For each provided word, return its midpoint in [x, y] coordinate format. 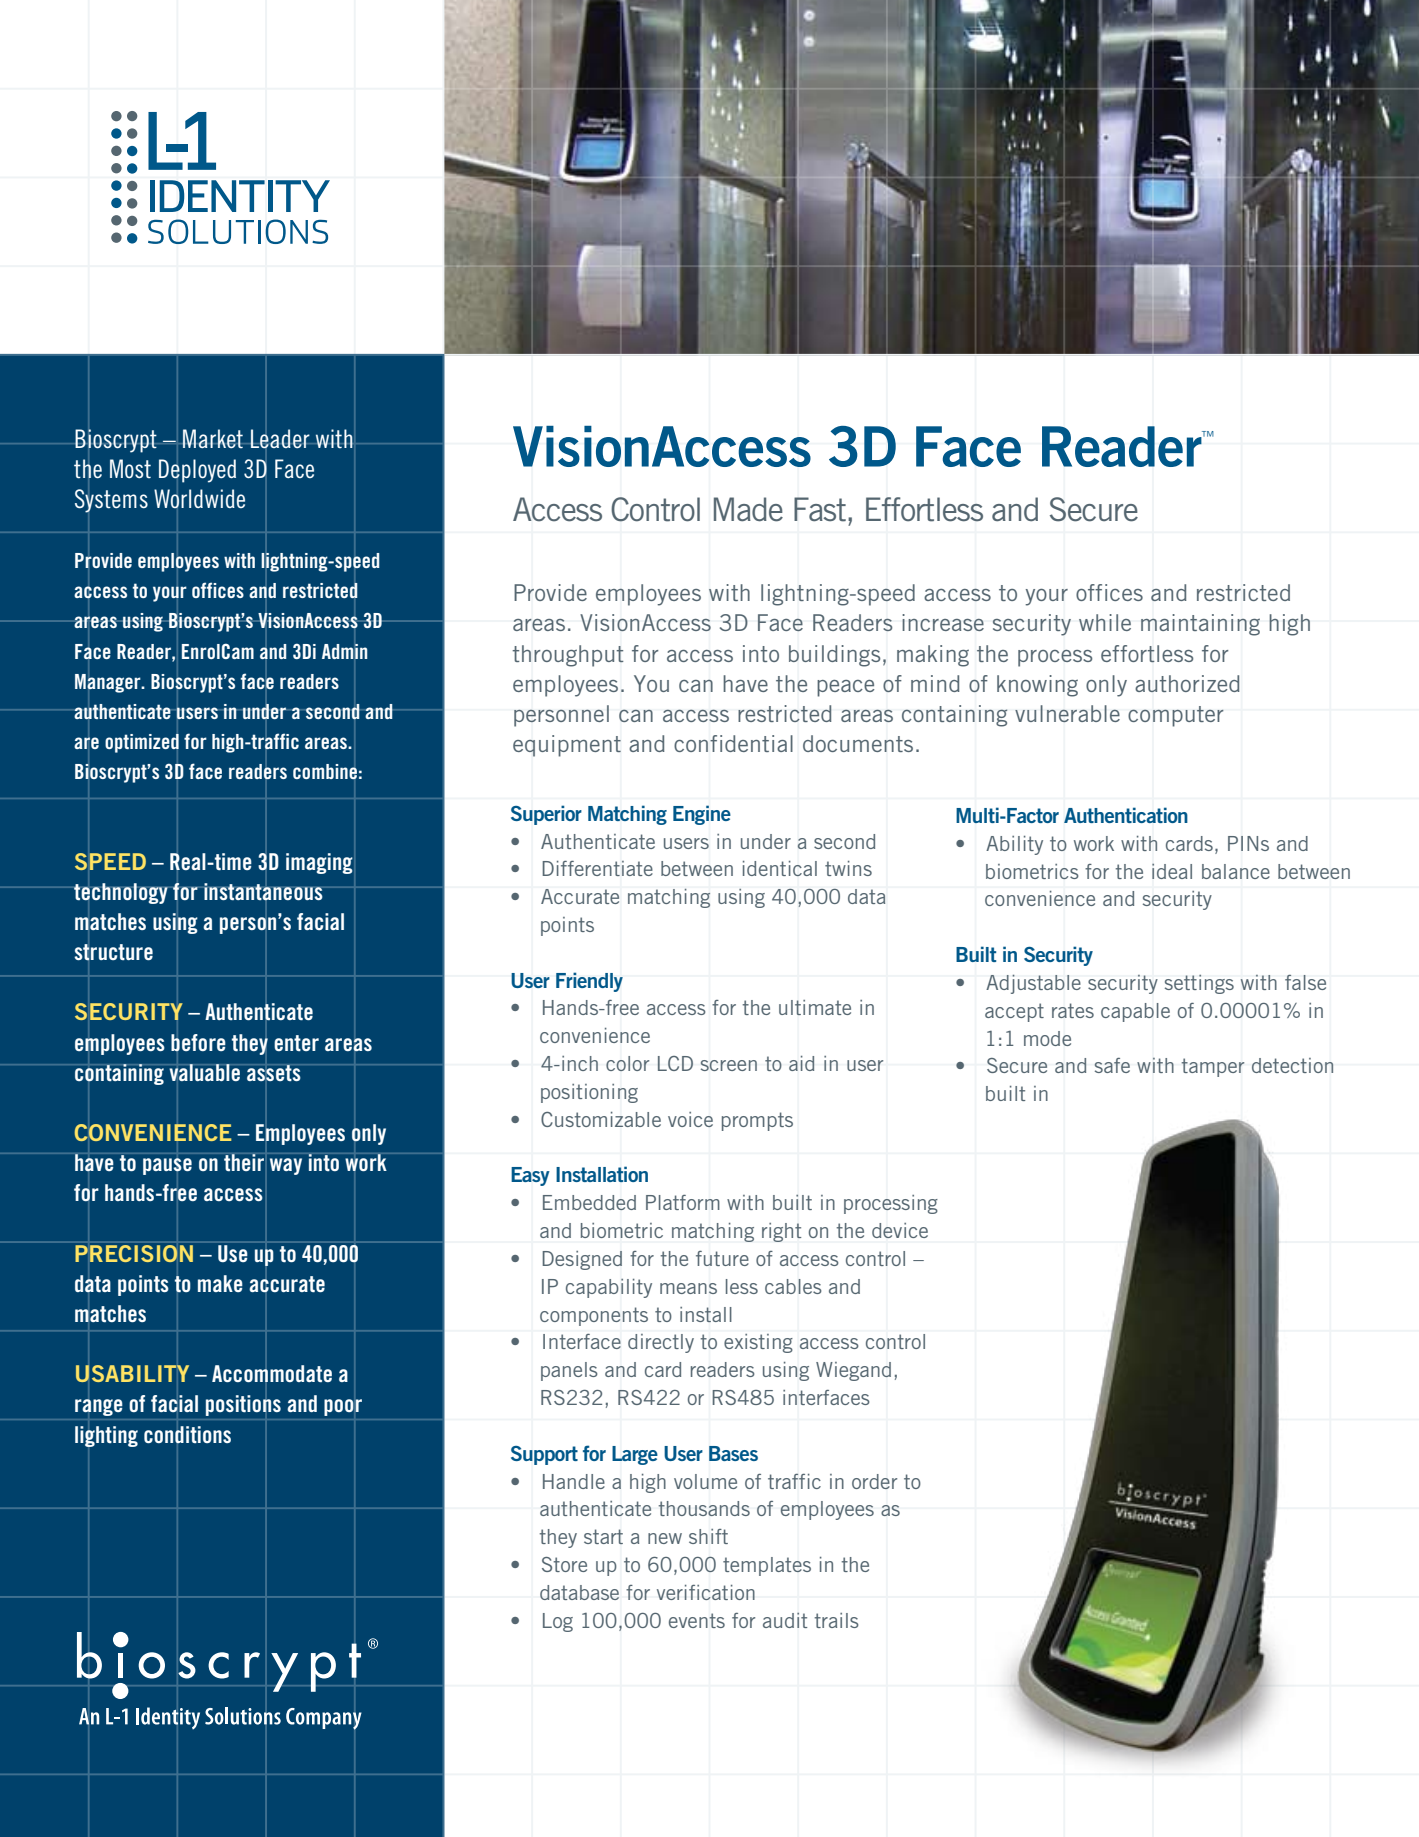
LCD [675, 1063]
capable [1135, 1012]
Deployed [197, 471]
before [198, 1043]
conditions [187, 1435]
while [1105, 622]
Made [748, 509]
